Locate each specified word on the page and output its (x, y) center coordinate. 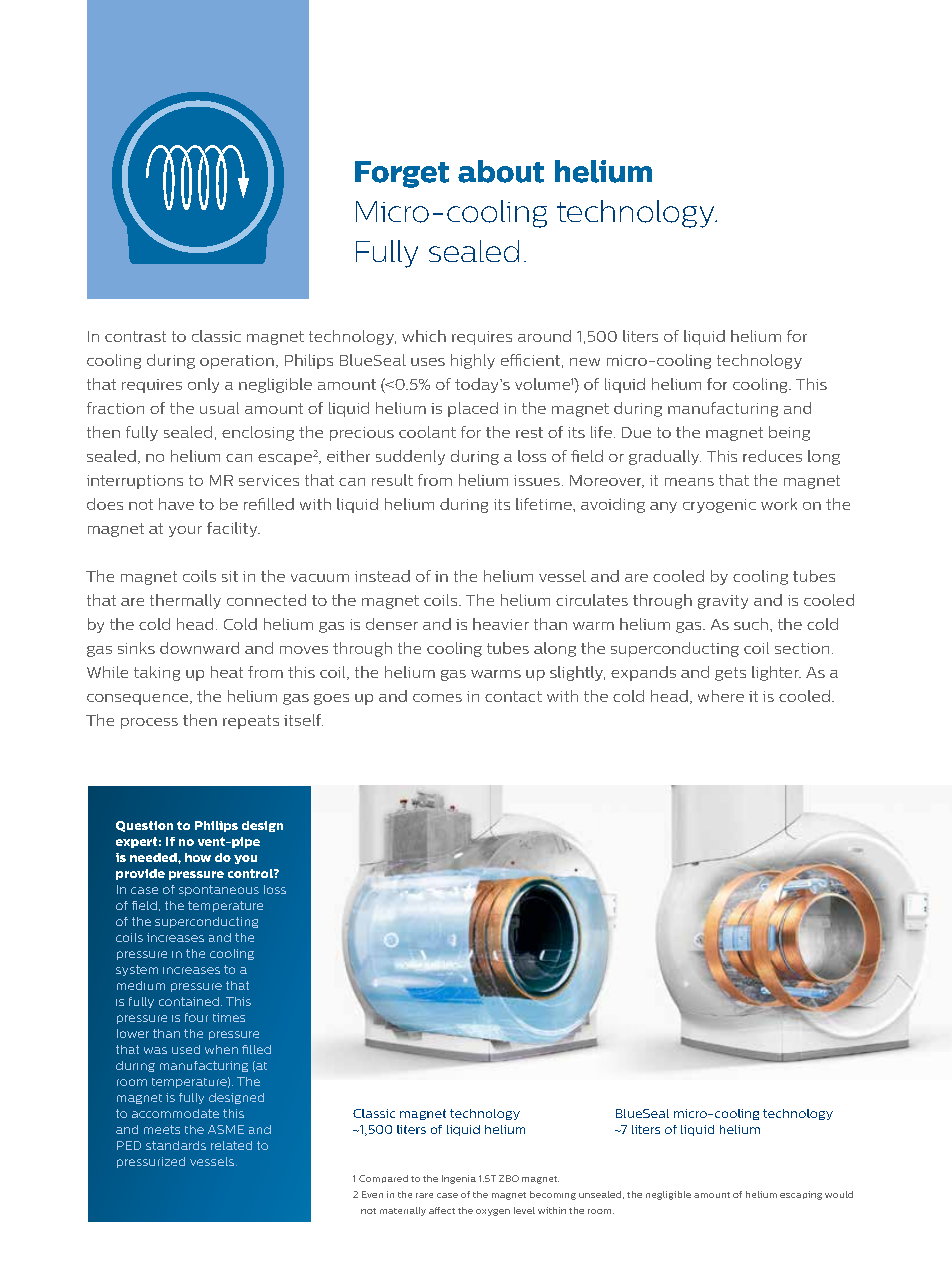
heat (227, 672)
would (839, 1194)
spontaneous (219, 890)
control (251, 873)
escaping (801, 1195)
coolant (427, 432)
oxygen (493, 1212)
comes (437, 698)
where (721, 696)
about (501, 171)
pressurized (151, 1162)
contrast (135, 336)
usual (219, 408)
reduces (772, 456)
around (544, 336)
